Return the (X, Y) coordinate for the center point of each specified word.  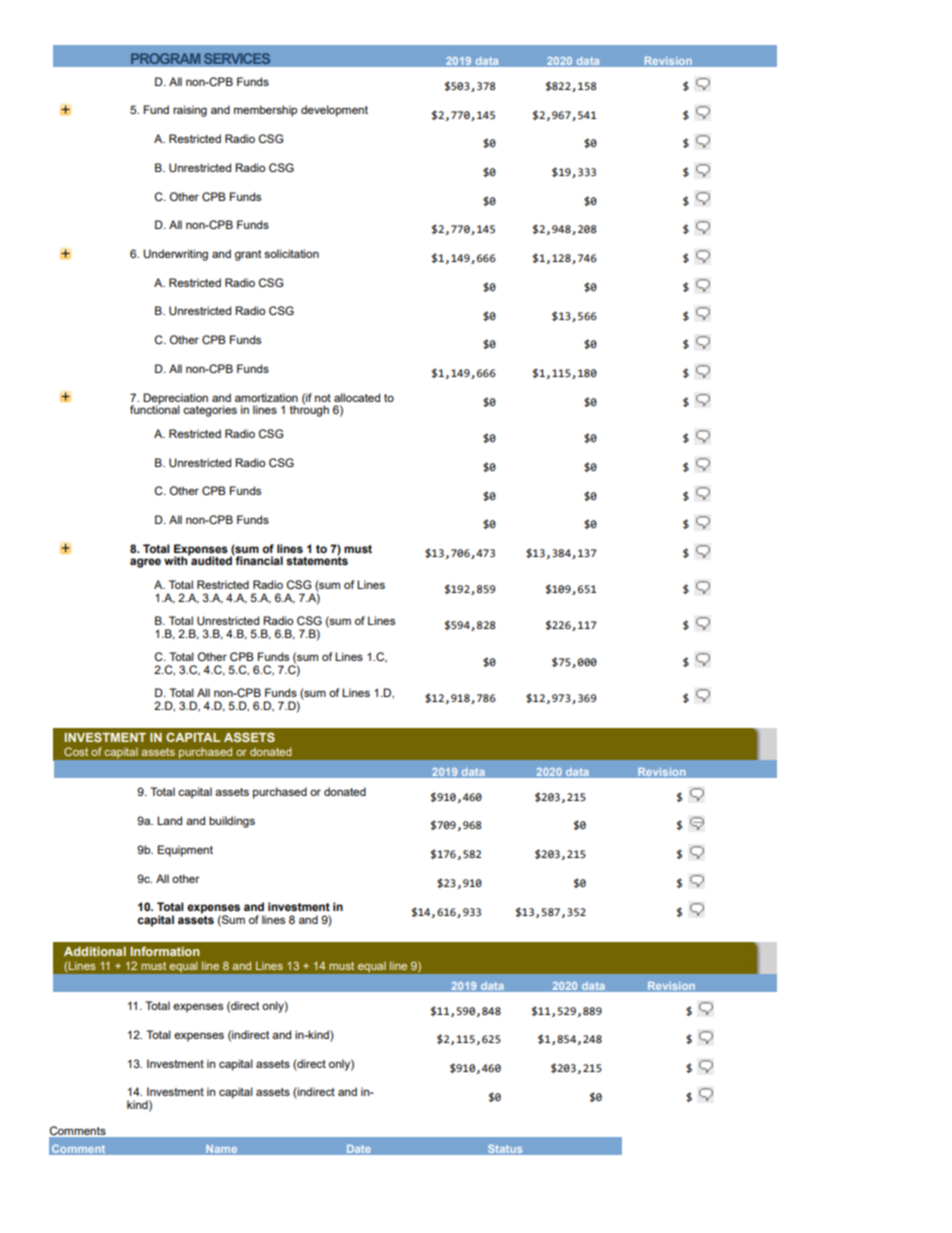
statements (317, 560)
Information (164, 951)
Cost (76, 751)
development (334, 111)
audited (211, 560)
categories (210, 411)
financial (258, 559)
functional (155, 408)
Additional (95, 951)
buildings (232, 822)
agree (145, 563)
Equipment (185, 851)
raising (190, 111)
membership (265, 111)
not (323, 398)
